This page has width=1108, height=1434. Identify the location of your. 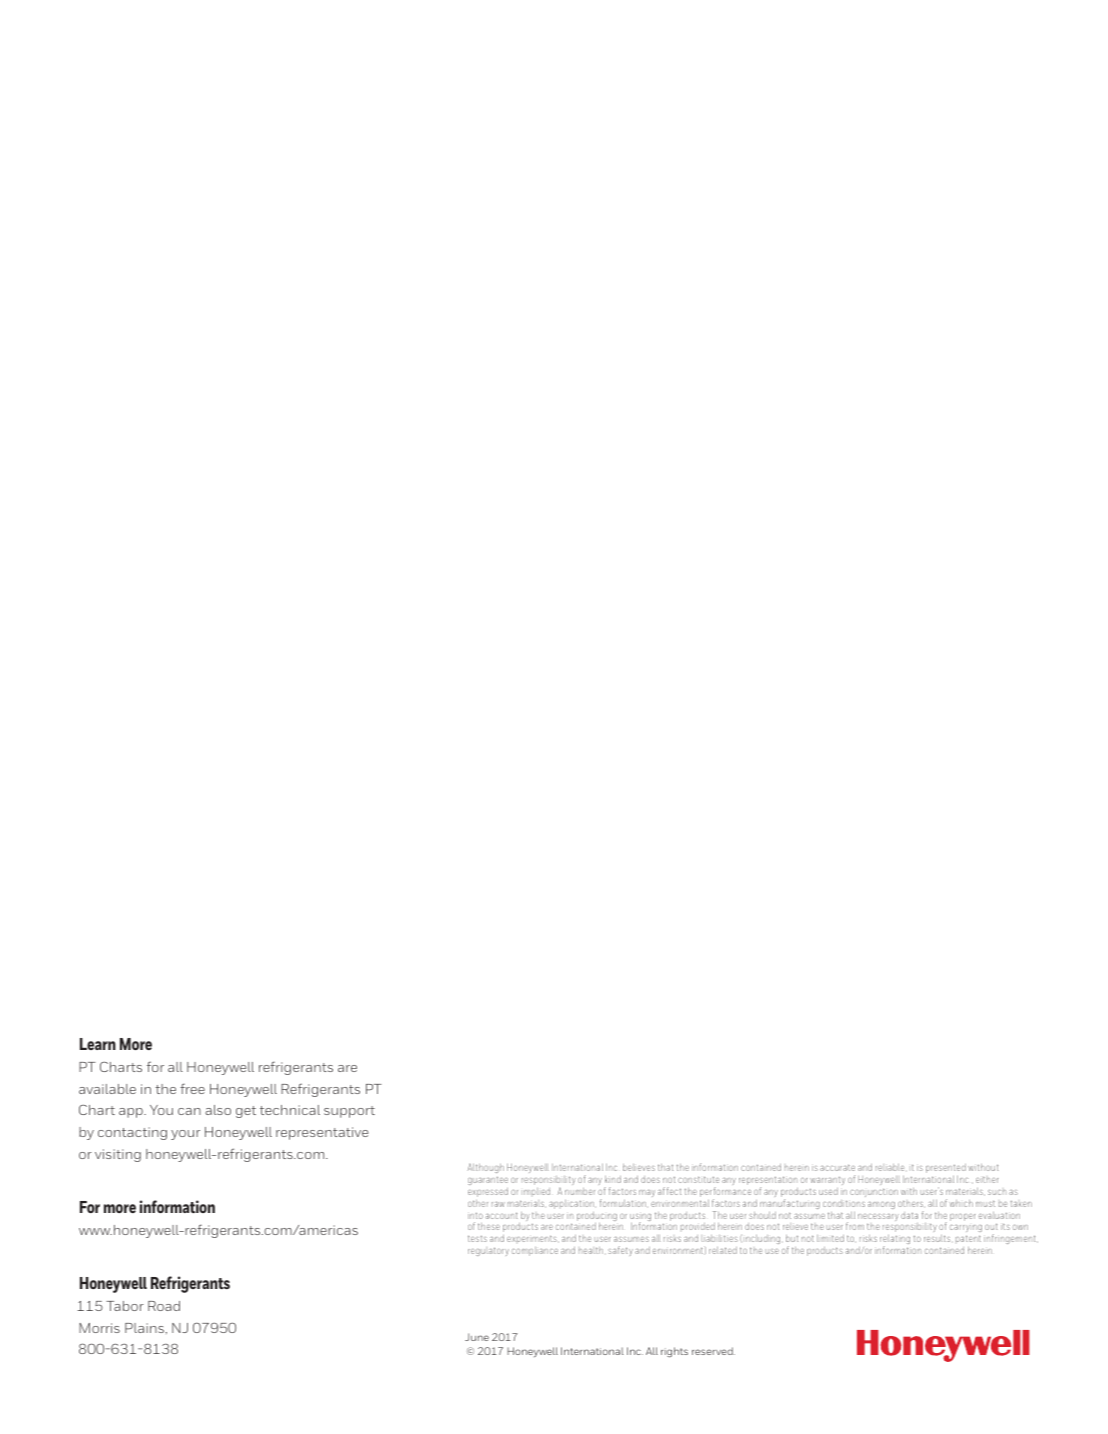
(185, 1135).
